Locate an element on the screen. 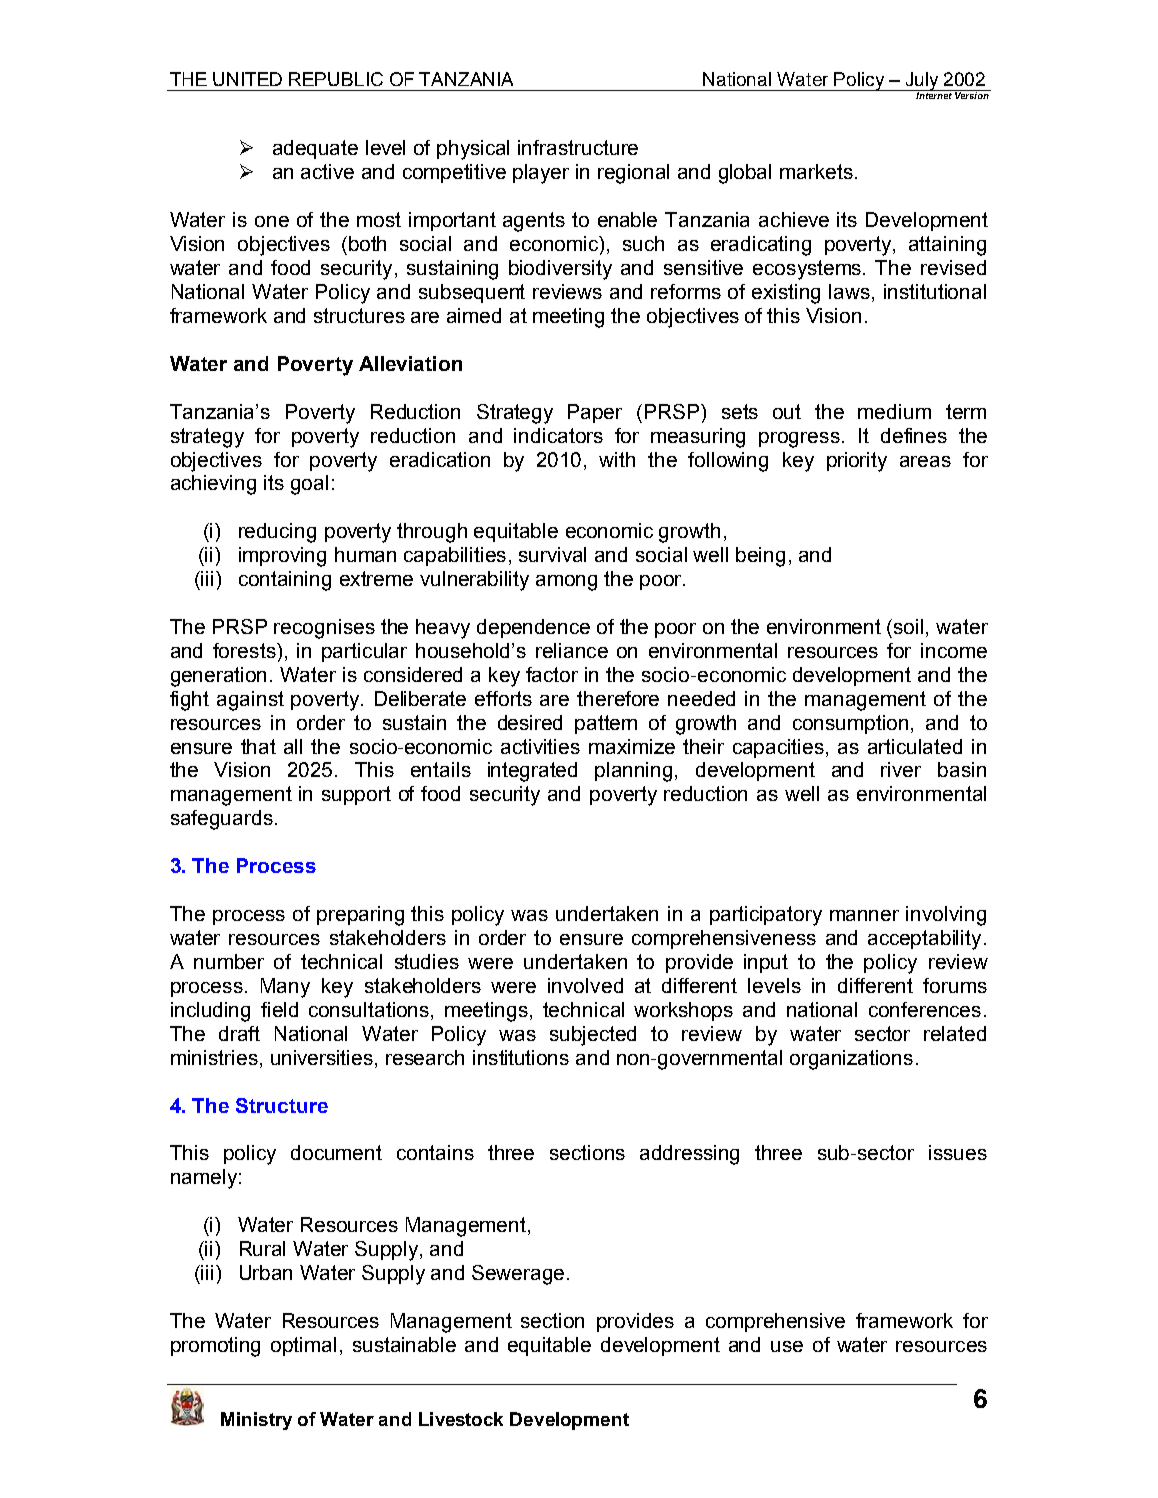  Livestock is located at coordinates (461, 1419).
